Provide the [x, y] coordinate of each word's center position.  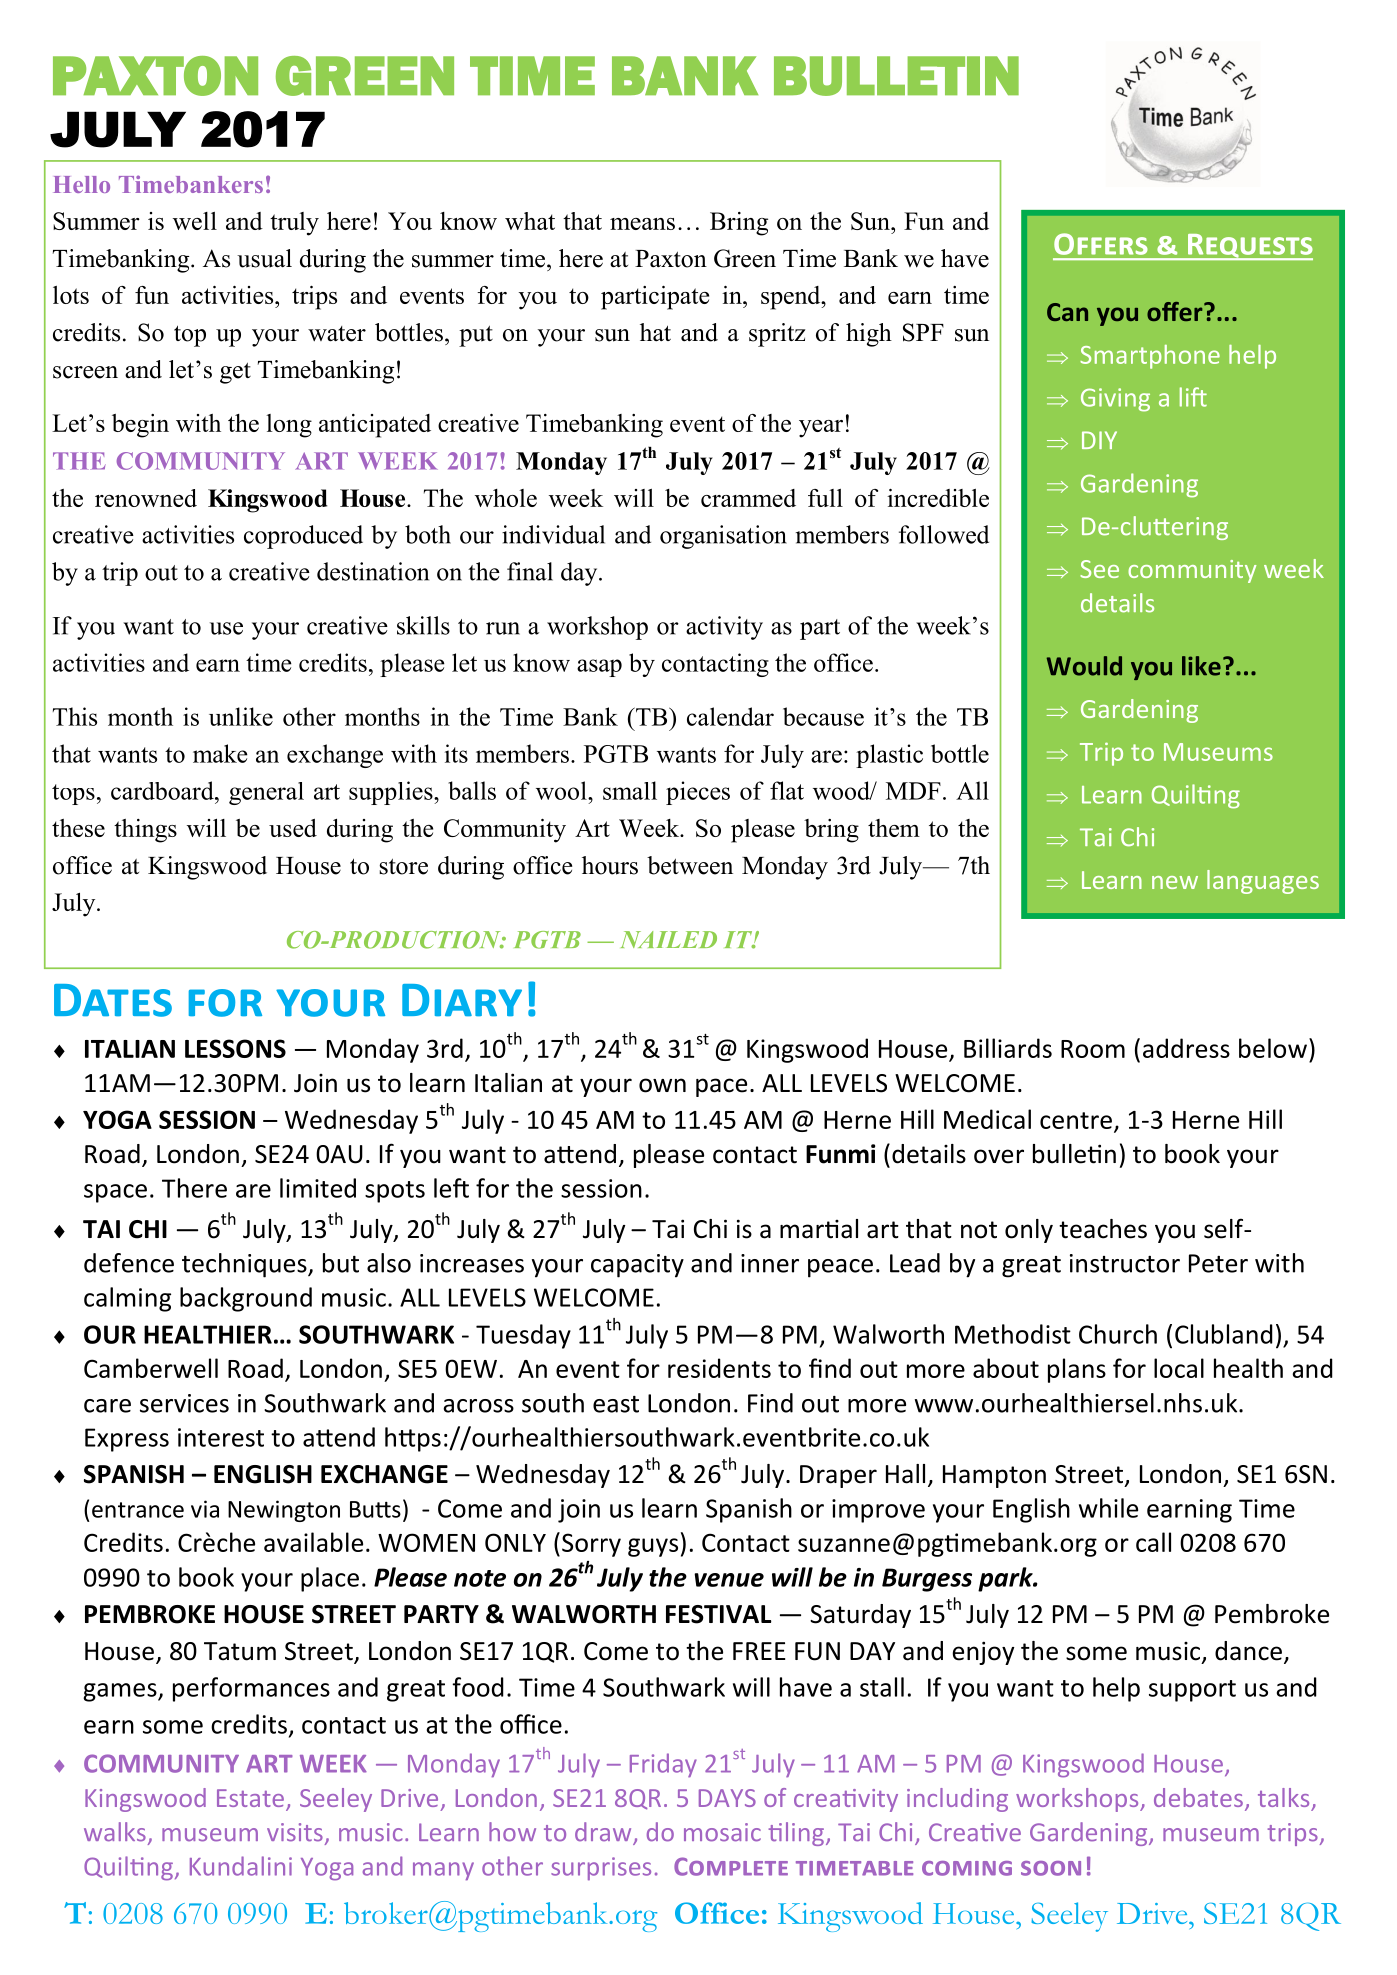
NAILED [669, 939]
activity [724, 628]
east [616, 1404]
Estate [250, 1798]
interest [221, 1437]
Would [1084, 666]
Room [1093, 1049]
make [220, 753]
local [1179, 1368]
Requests [1249, 247]
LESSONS [235, 1048]
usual [264, 258]
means [642, 224]
